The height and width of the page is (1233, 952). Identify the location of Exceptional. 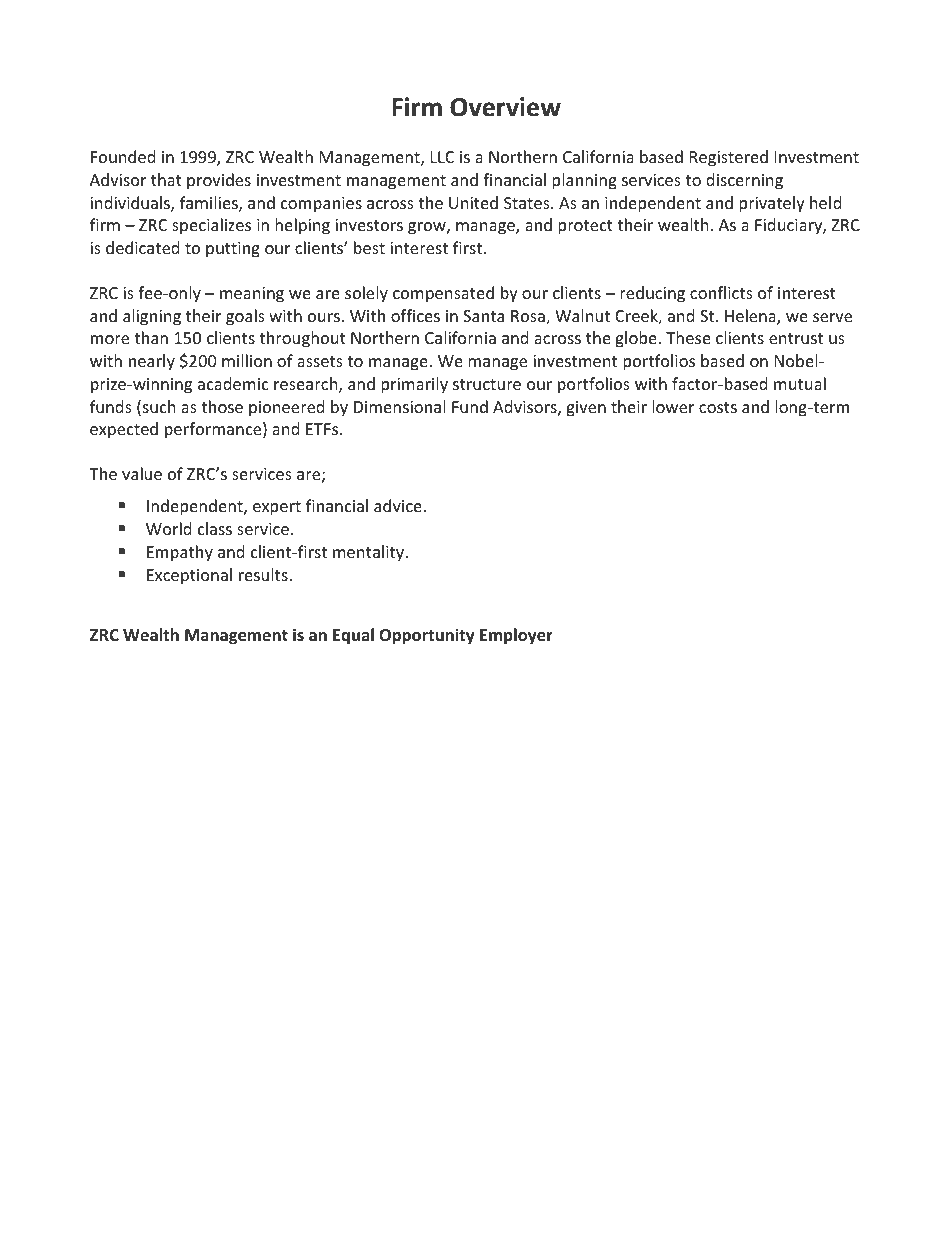
(189, 576).
